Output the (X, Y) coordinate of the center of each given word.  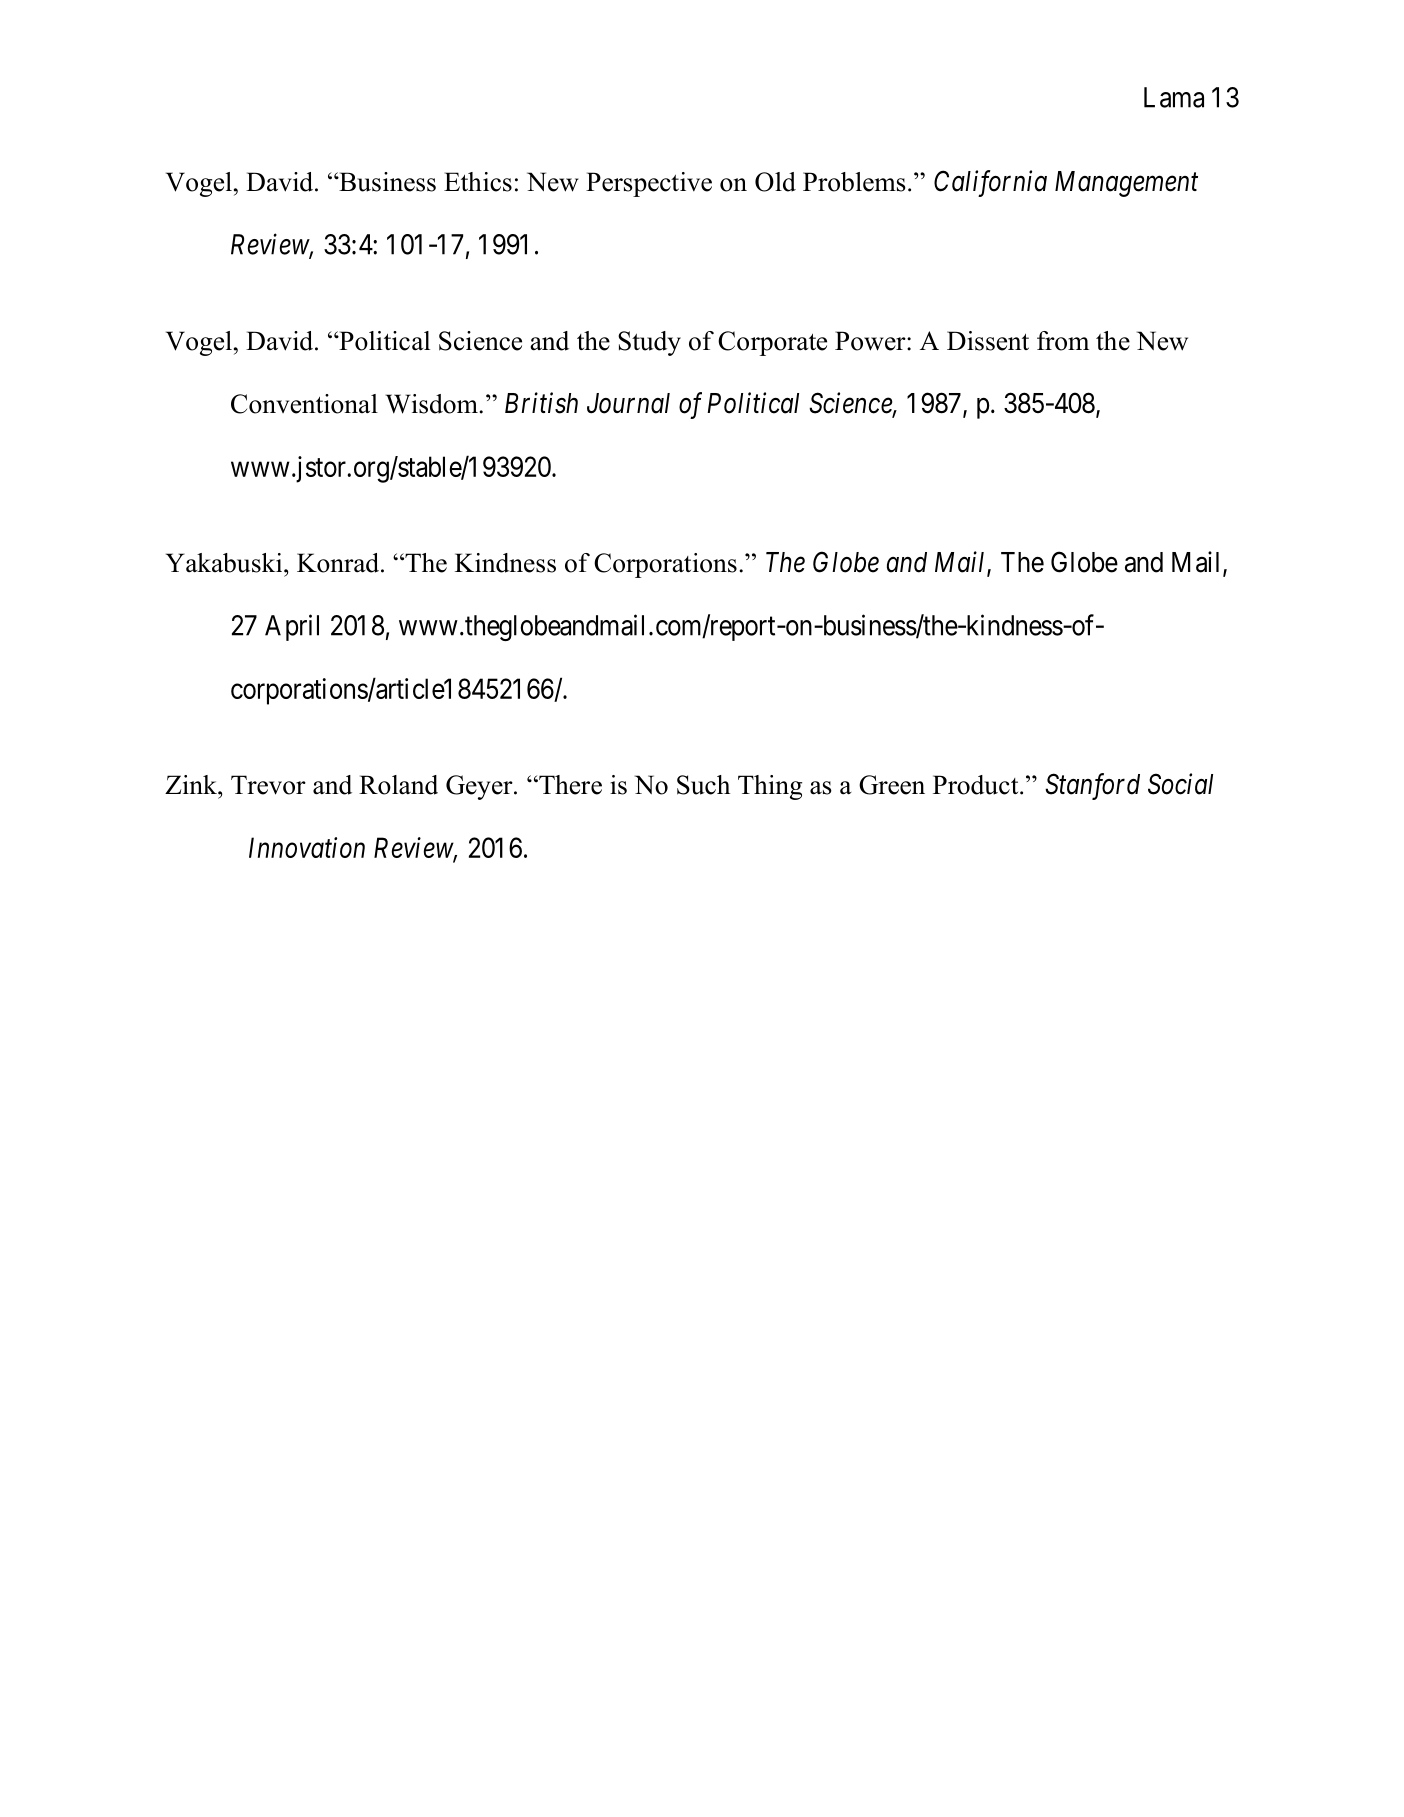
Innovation (307, 847)
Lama (1174, 97)
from (1063, 341)
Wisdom (433, 404)
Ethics (478, 182)
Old (775, 182)
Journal (628, 403)
